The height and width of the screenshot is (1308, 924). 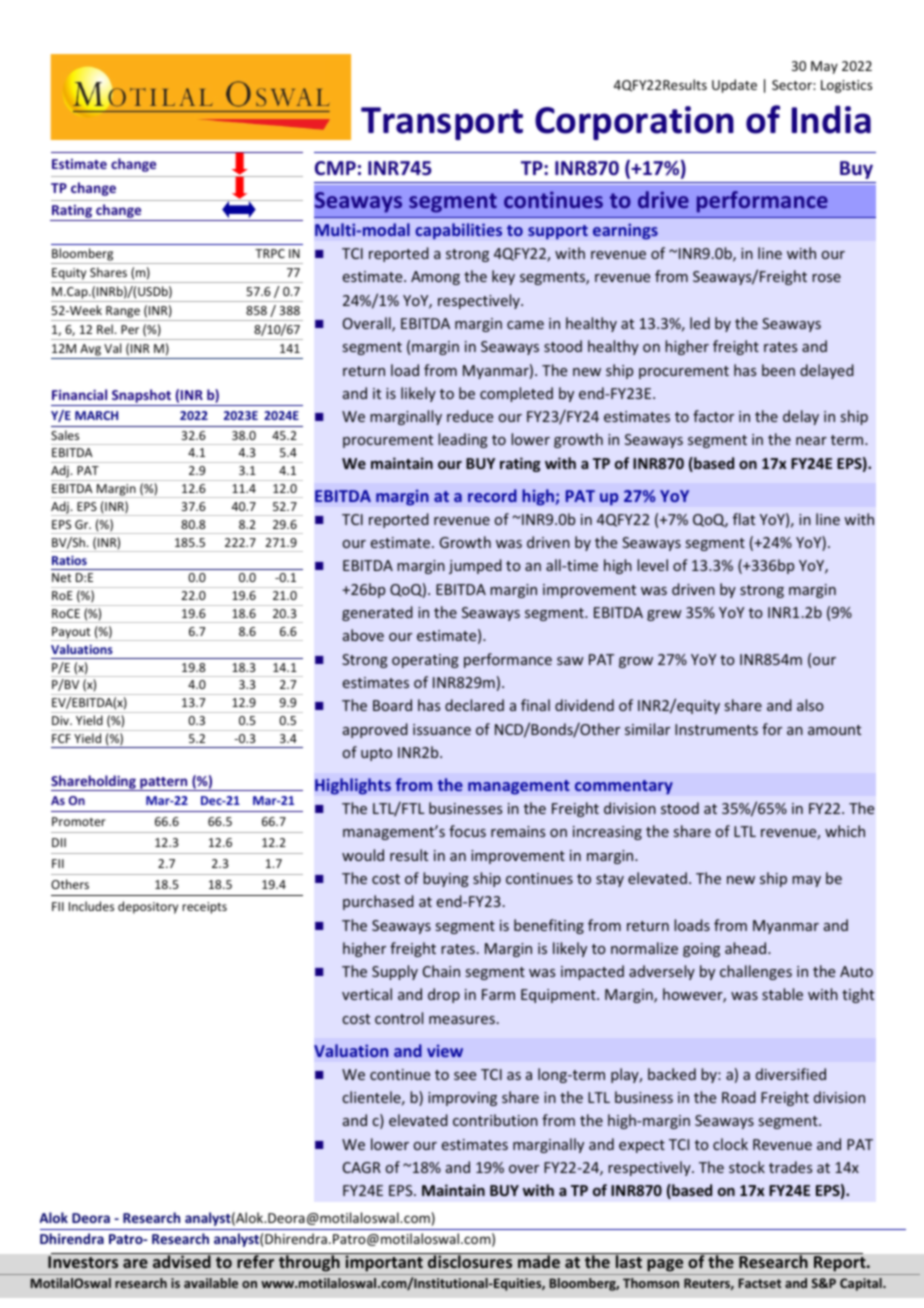 I want to click on advised, so click(x=182, y=1261).
